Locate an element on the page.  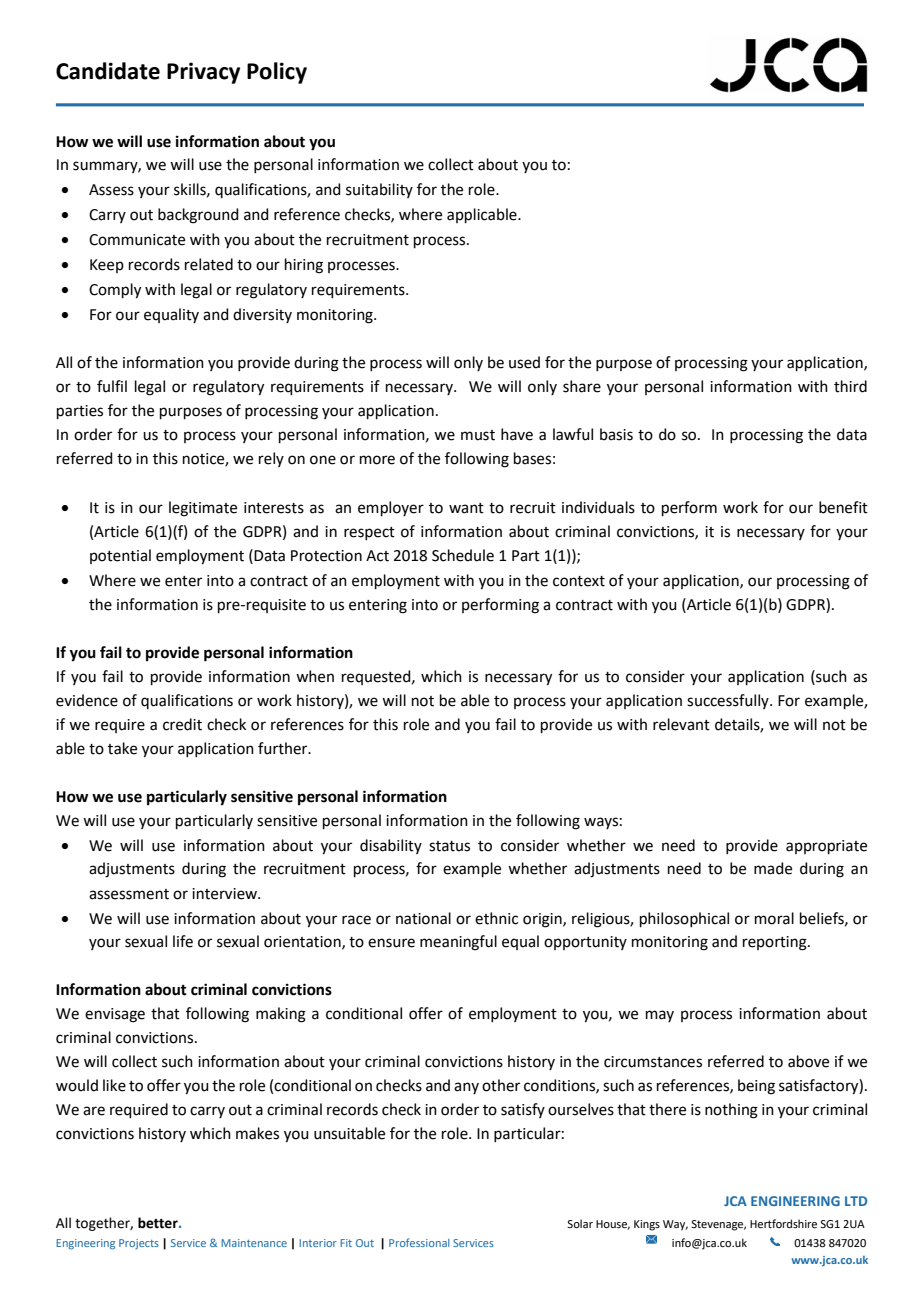
suitability is located at coordinates (379, 190).
